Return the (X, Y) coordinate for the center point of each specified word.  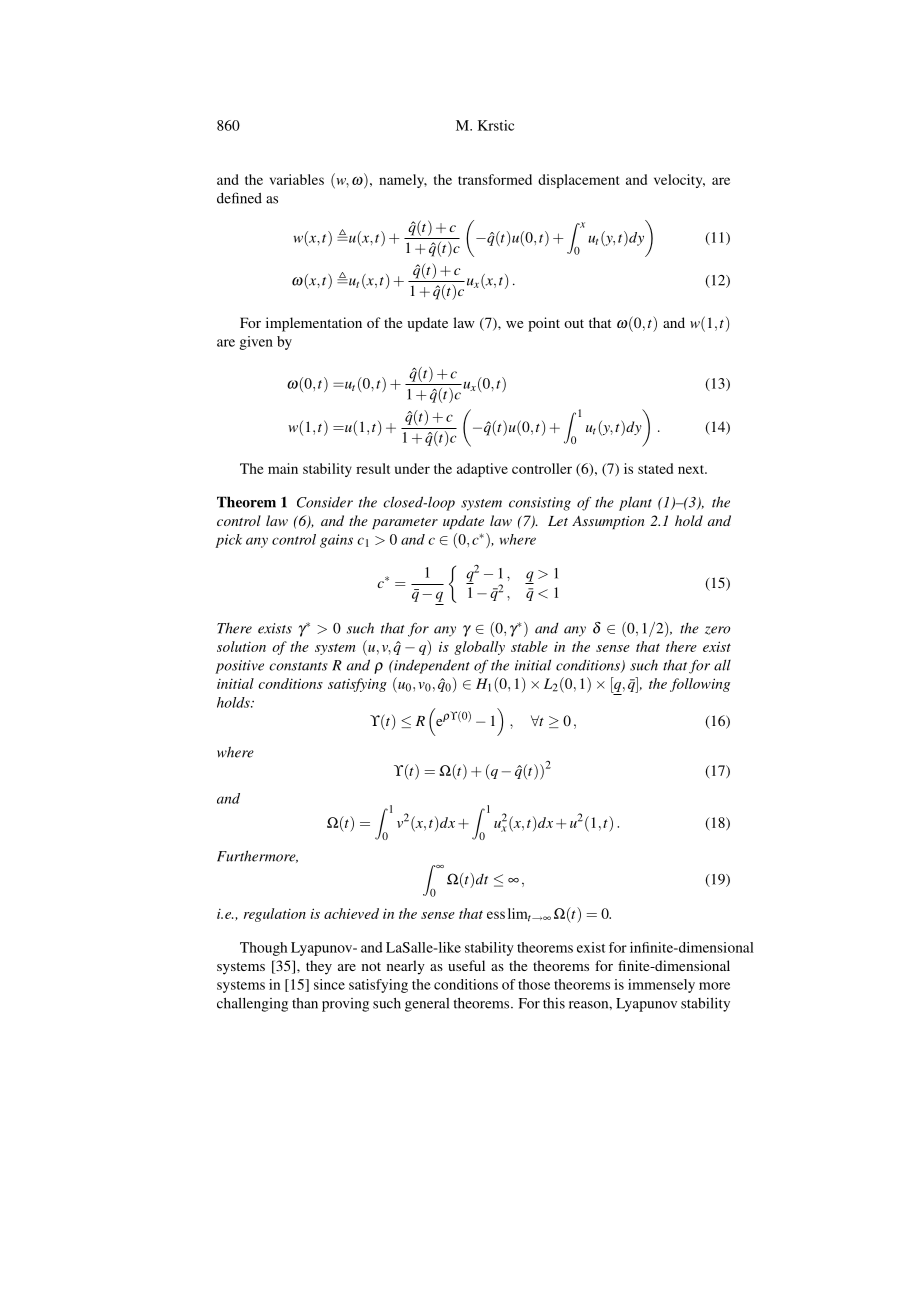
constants (298, 666)
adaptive (482, 470)
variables (297, 179)
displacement (578, 181)
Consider (325, 502)
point (544, 324)
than (305, 1003)
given (256, 343)
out (574, 323)
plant (635, 503)
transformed (495, 179)
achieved (351, 913)
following (700, 685)
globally (479, 648)
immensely (661, 986)
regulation (275, 915)
